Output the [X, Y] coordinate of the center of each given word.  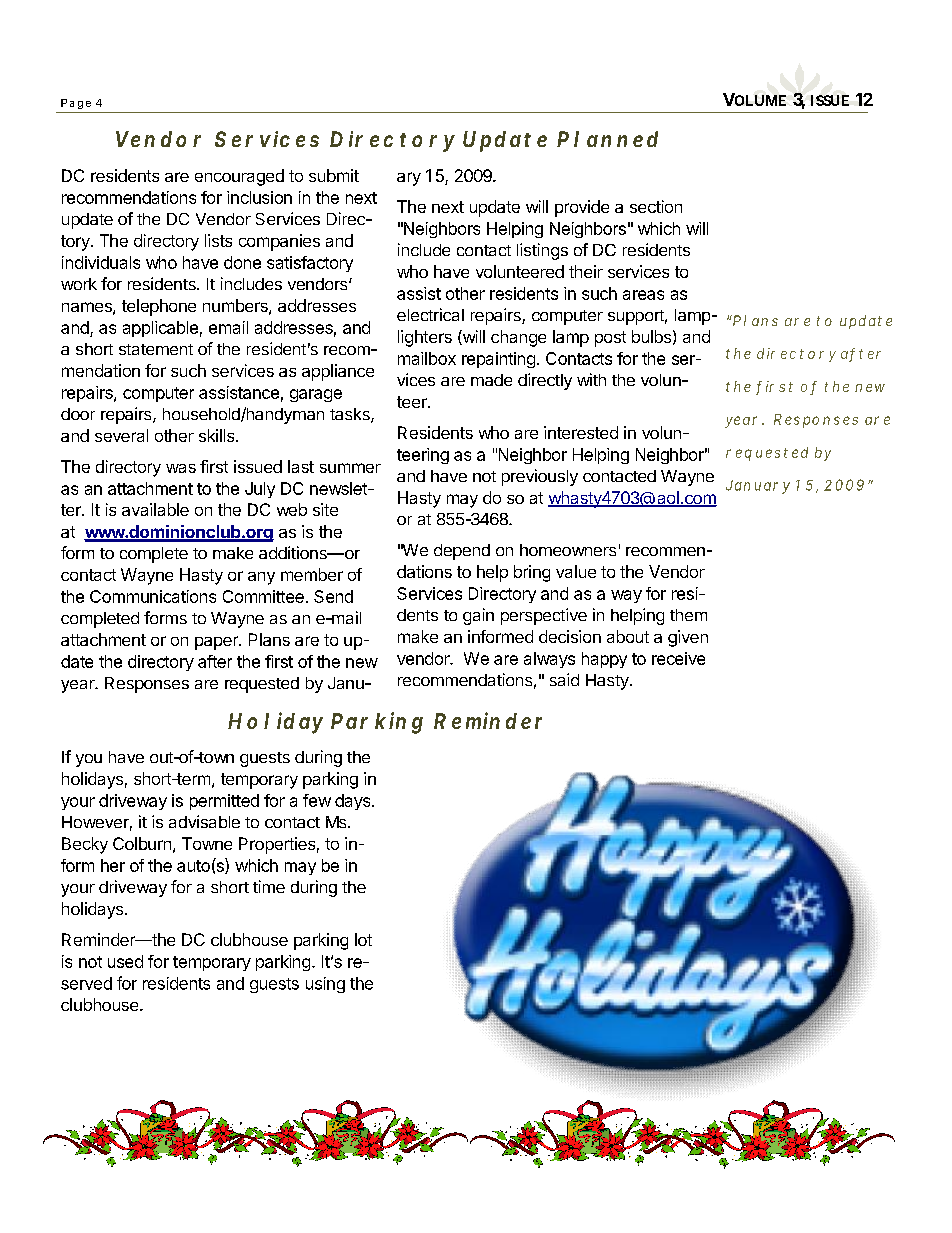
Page [76, 104]
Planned [607, 139]
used [125, 961]
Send [333, 596]
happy [604, 660]
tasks [351, 415]
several [121, 435]
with [591, 379]
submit [334, 175]
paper [217, 643]
